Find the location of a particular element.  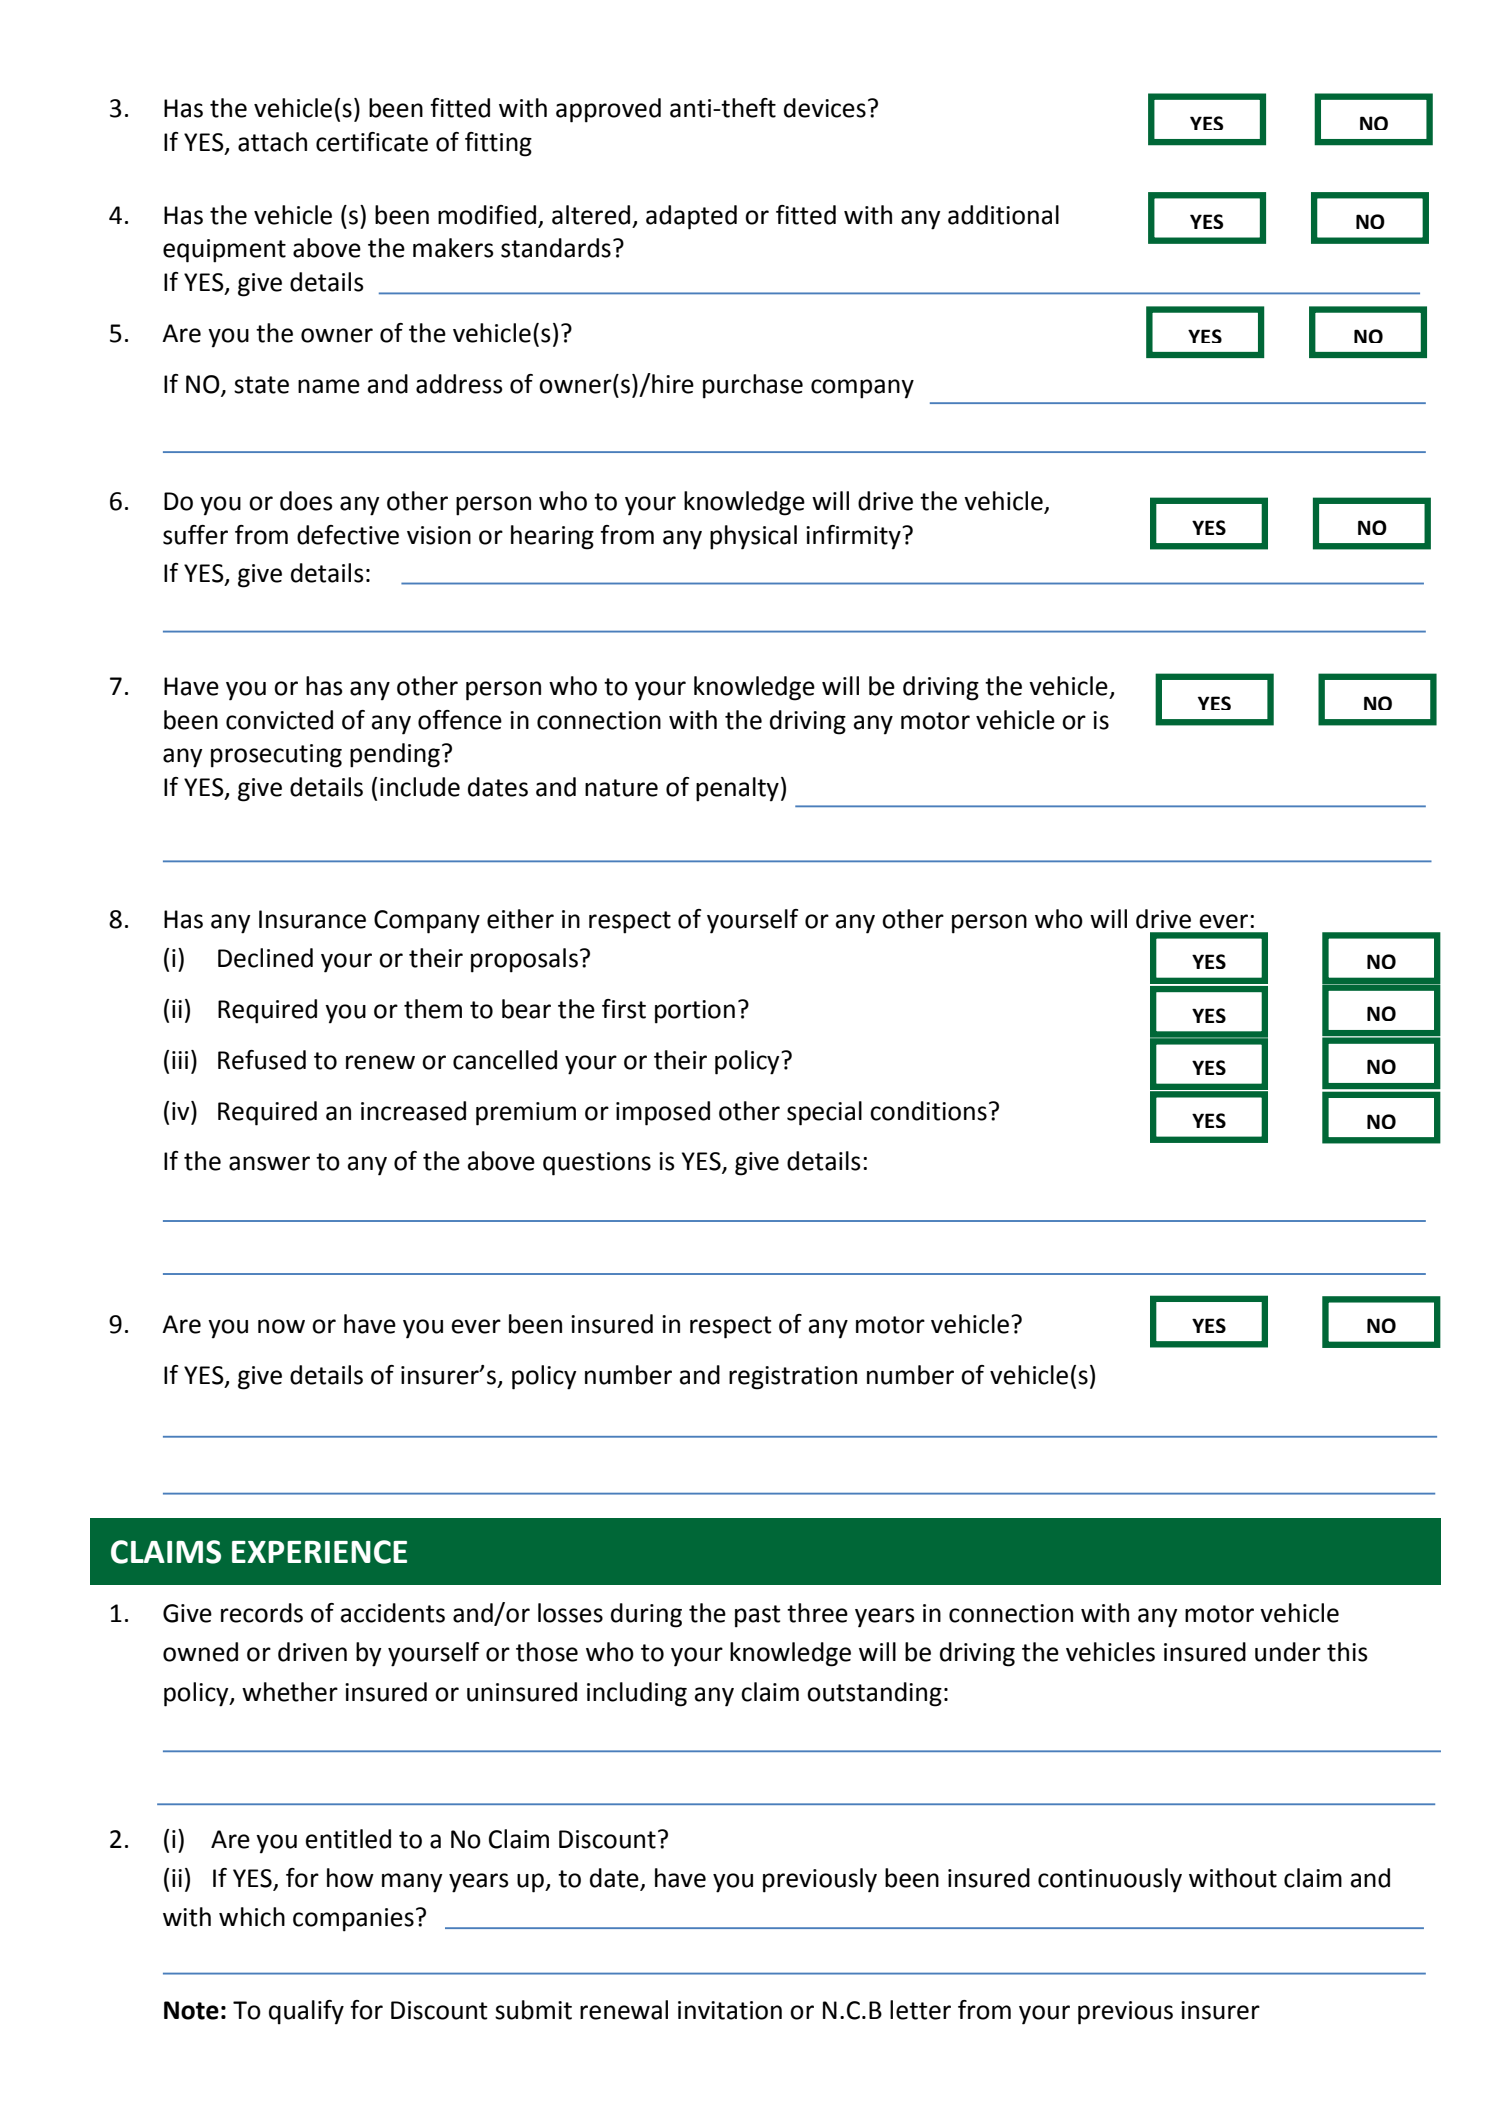

devices is located at coordinates (825, 108).
